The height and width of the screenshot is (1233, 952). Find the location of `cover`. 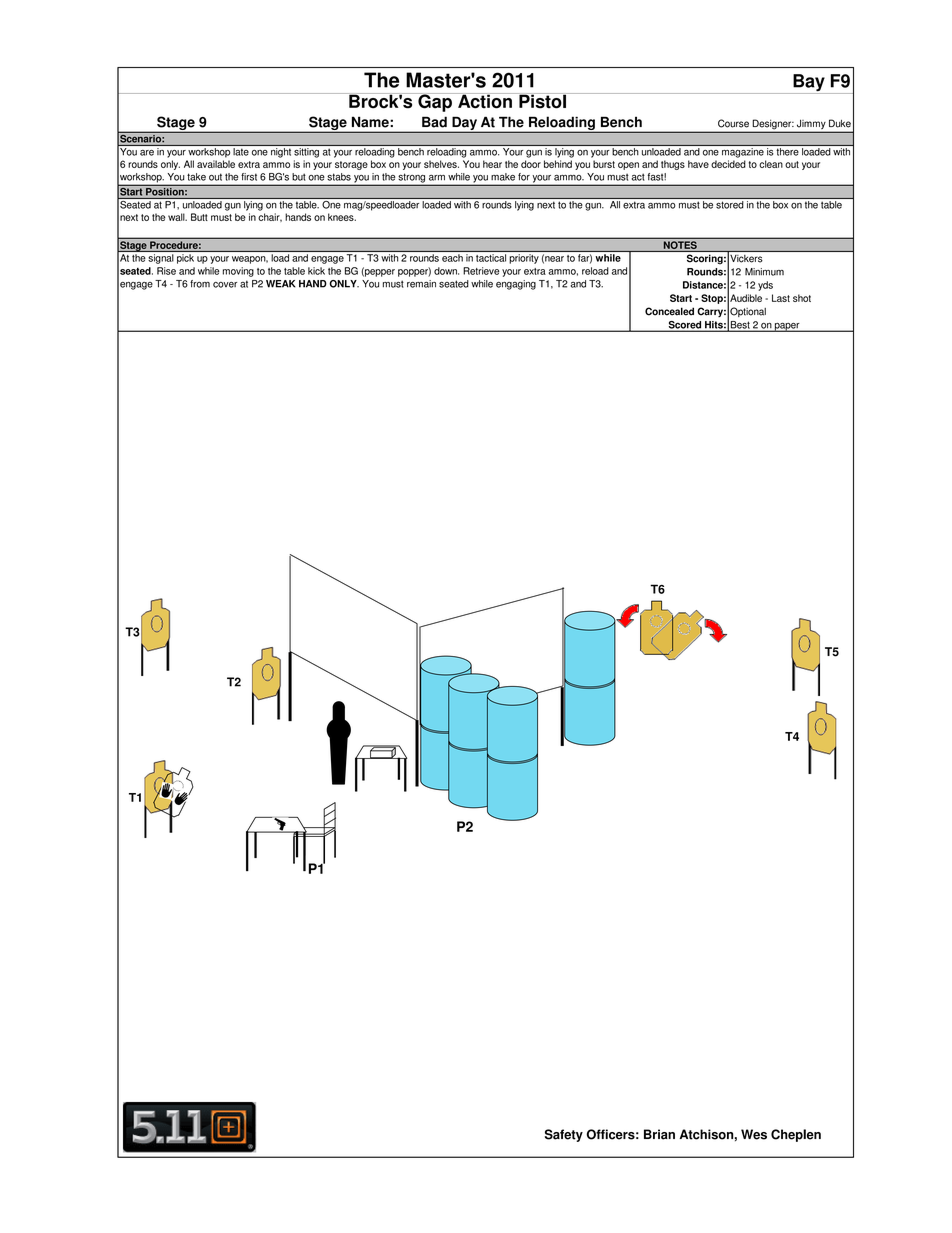

cover is located at coordinates (225, 285).
